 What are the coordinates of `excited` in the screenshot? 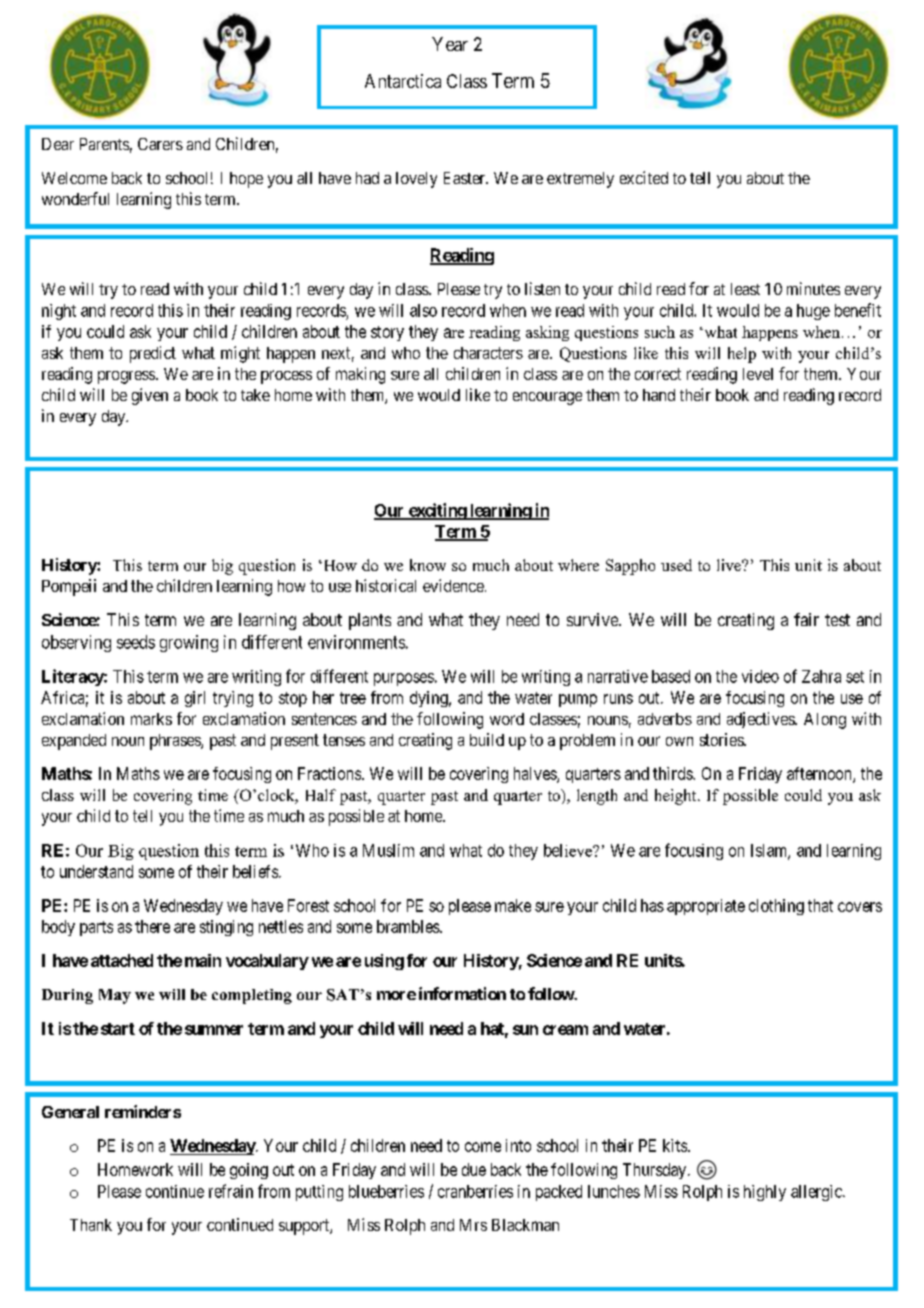 It's located at (644, 177).
